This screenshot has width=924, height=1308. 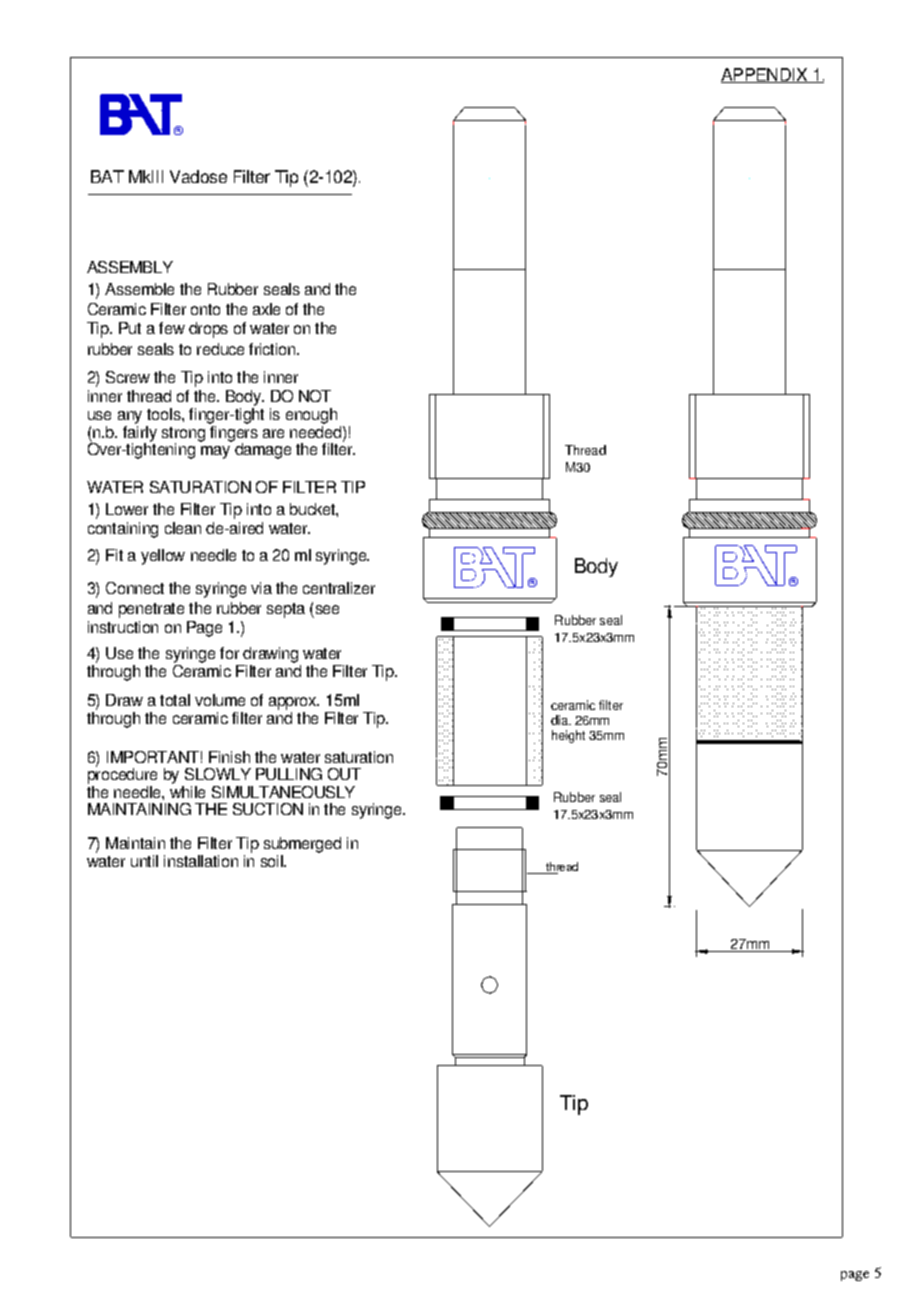 What do you see at coordinates (560, 720) in the screenshot?
I see `dia` at bounding box center [560, 720].
